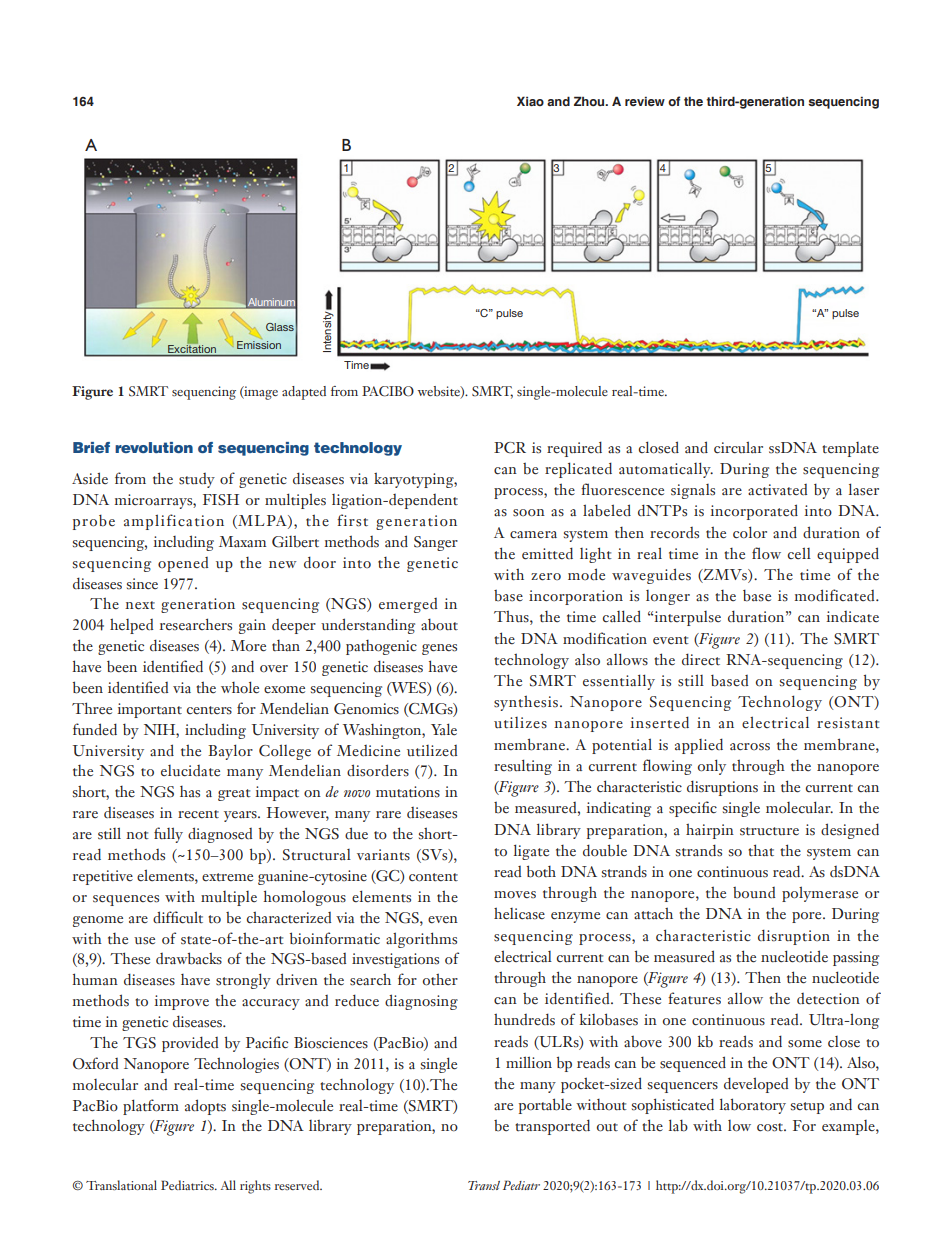 This page has width=952, height=1247. What do you see at coordinates (750, 747) in the page?
I see `across` at bounding box center [750, 747].
